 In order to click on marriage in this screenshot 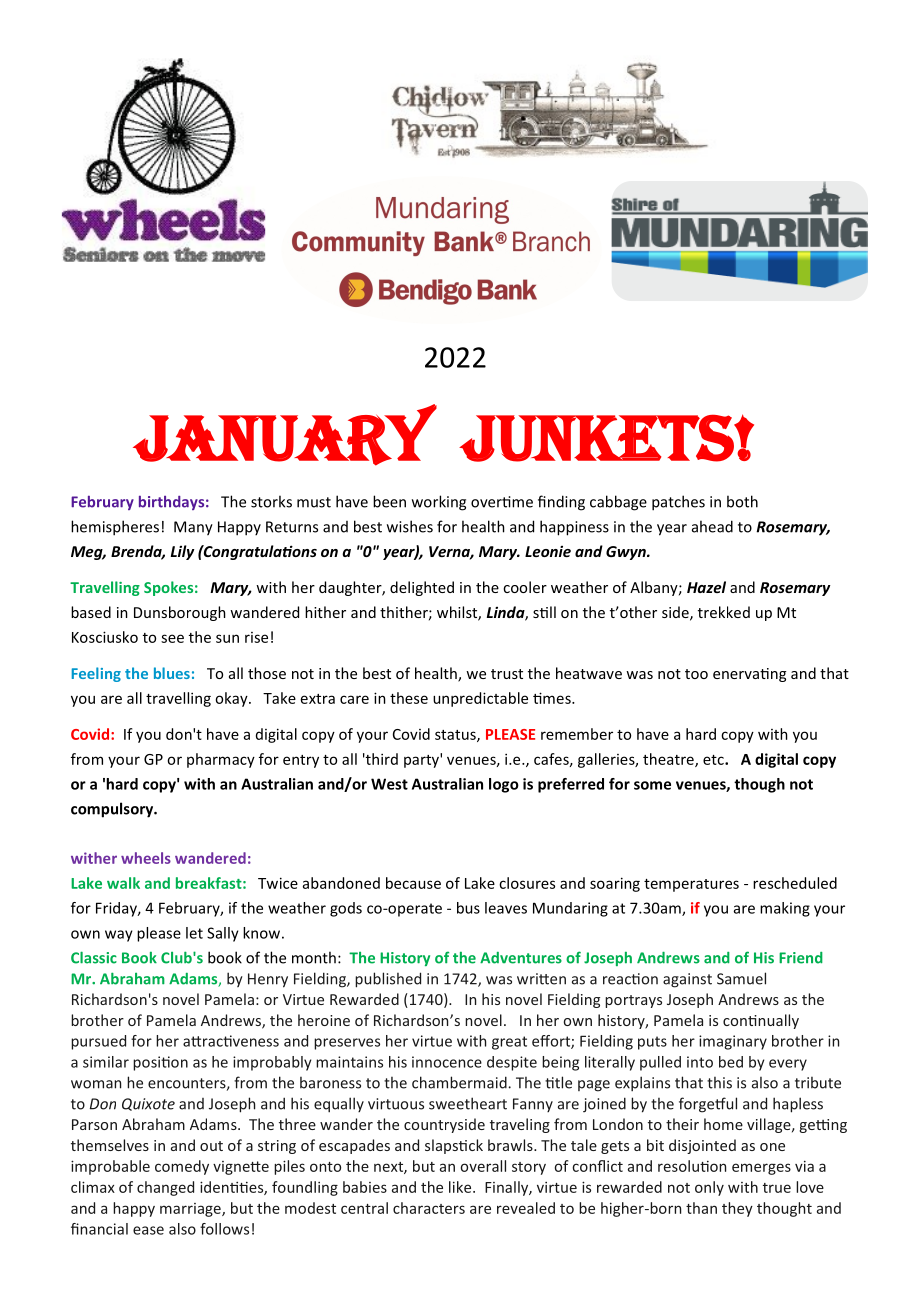, I will do `click(191, 1210)`.
